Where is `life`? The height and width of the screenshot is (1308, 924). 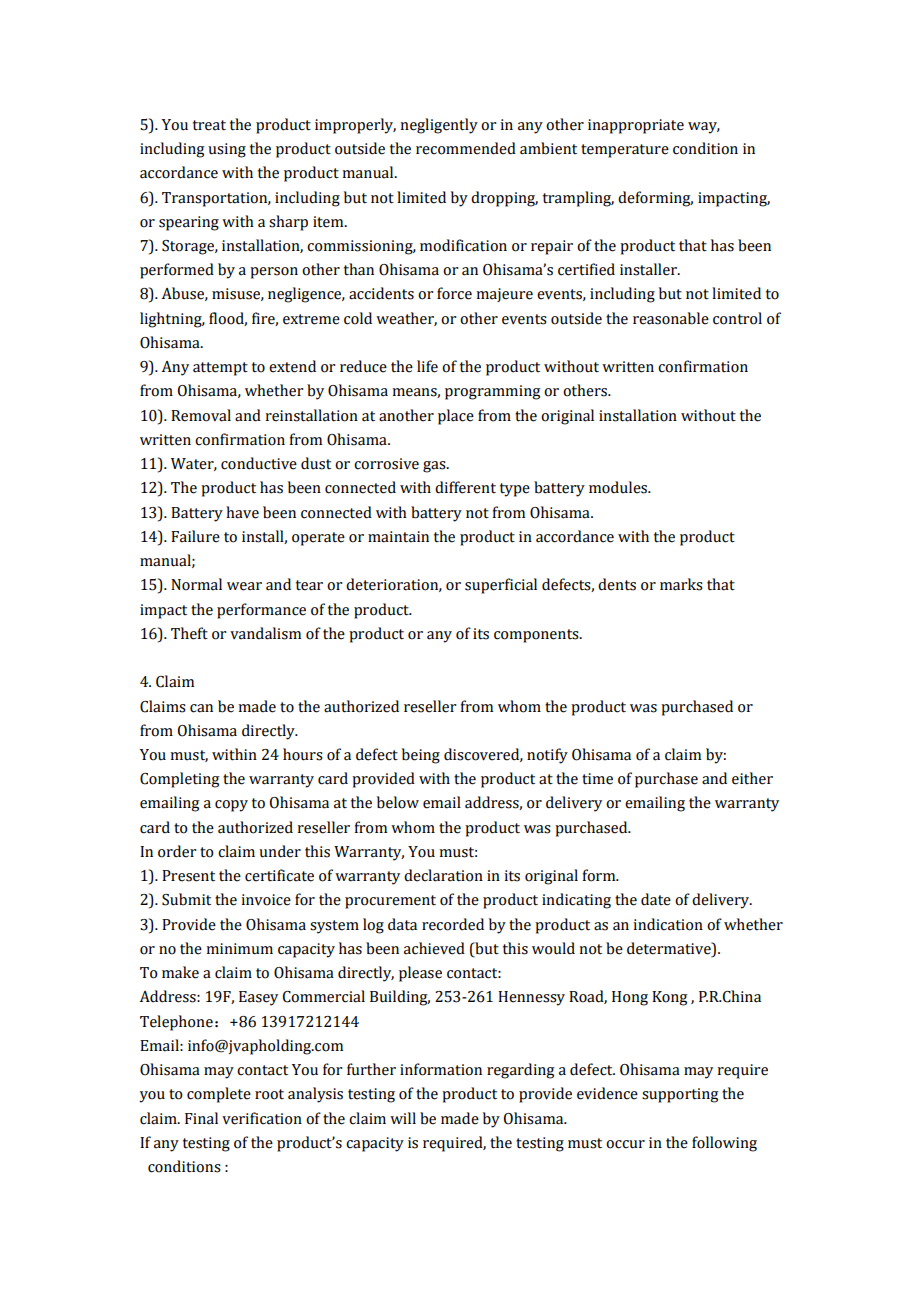 life is located at coordinates (427, 366).
